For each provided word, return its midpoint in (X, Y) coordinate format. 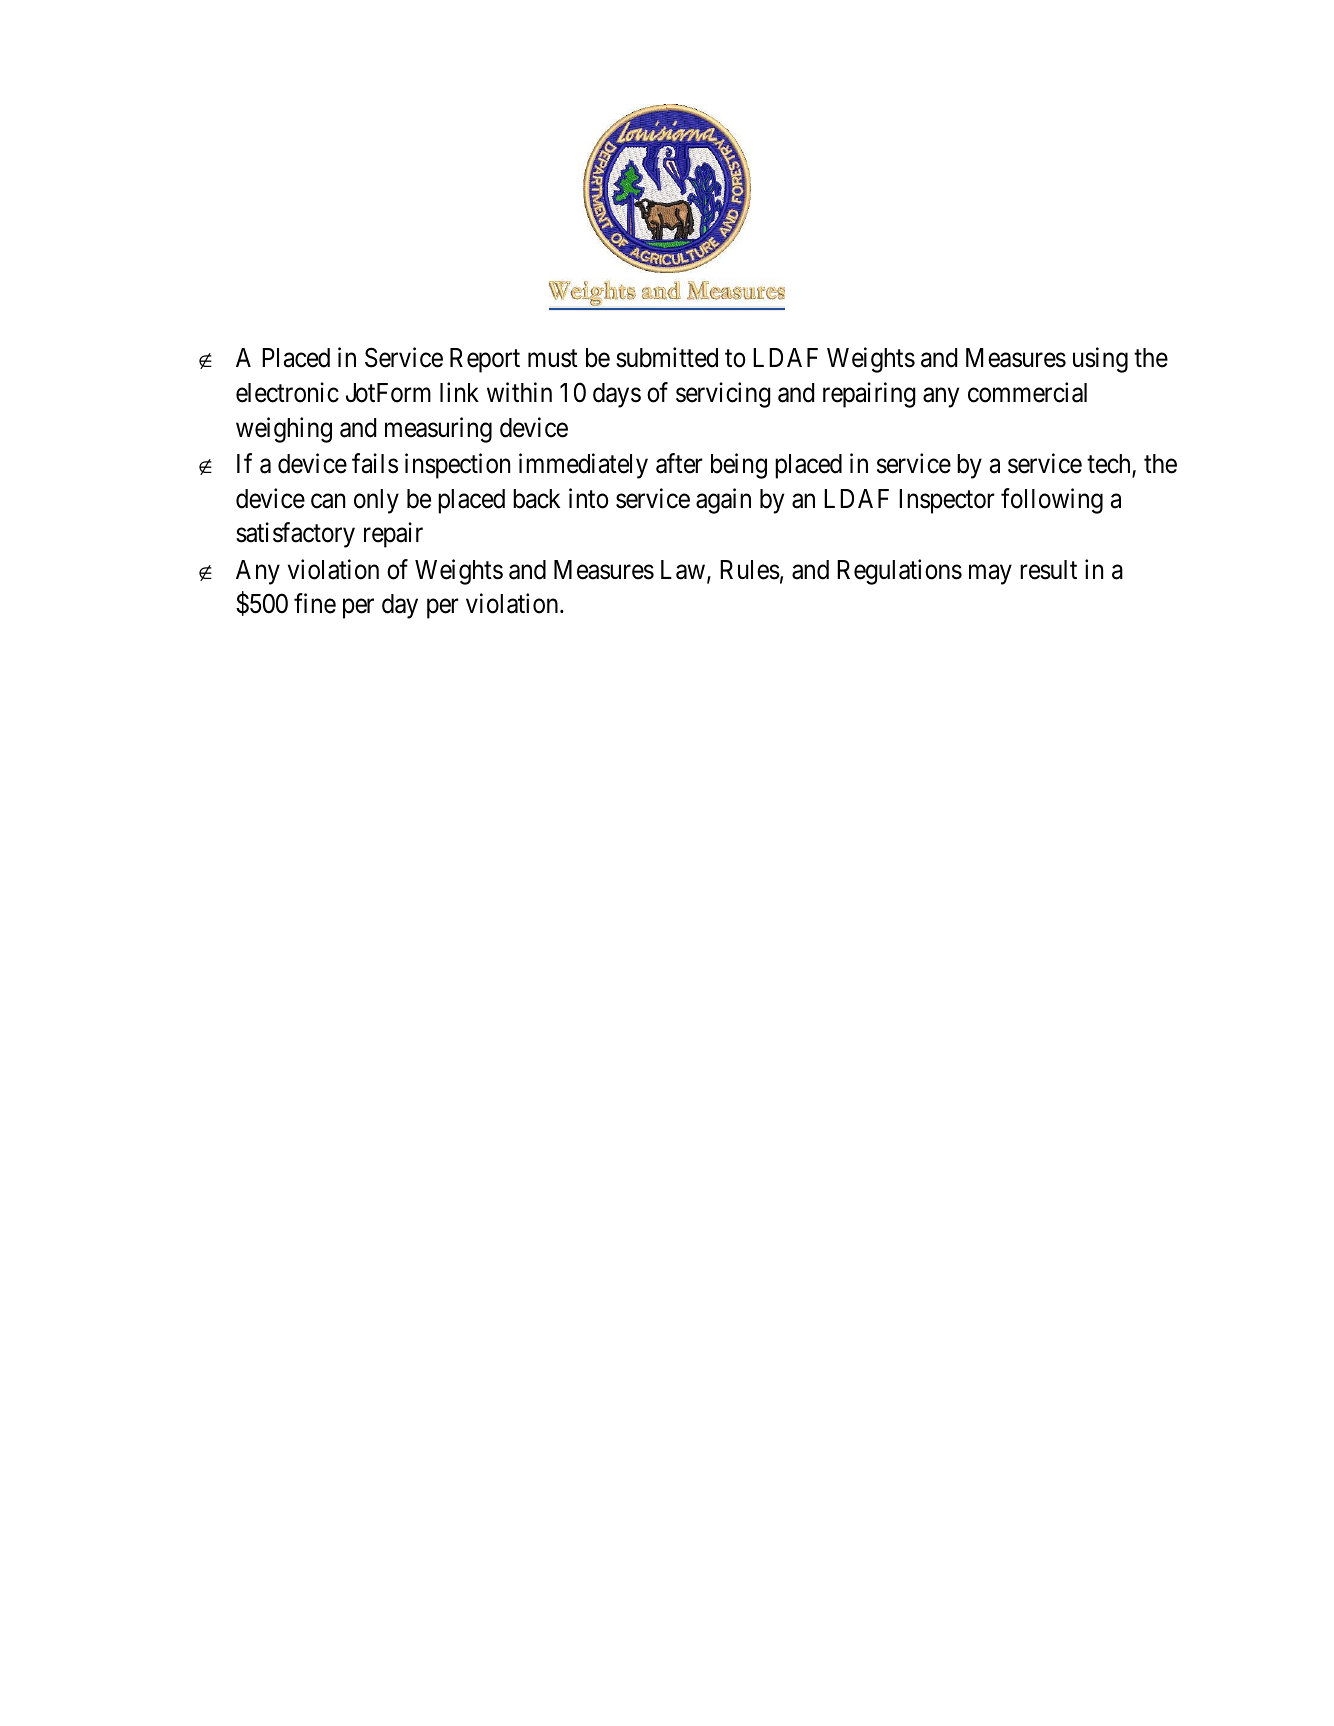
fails (375, 463)
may (990, 575)
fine (315, 604)
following (1052, 501)
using (1100, 360)
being (739, 466)
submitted (667, 358)
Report (485, 360)
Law (683, 570)
